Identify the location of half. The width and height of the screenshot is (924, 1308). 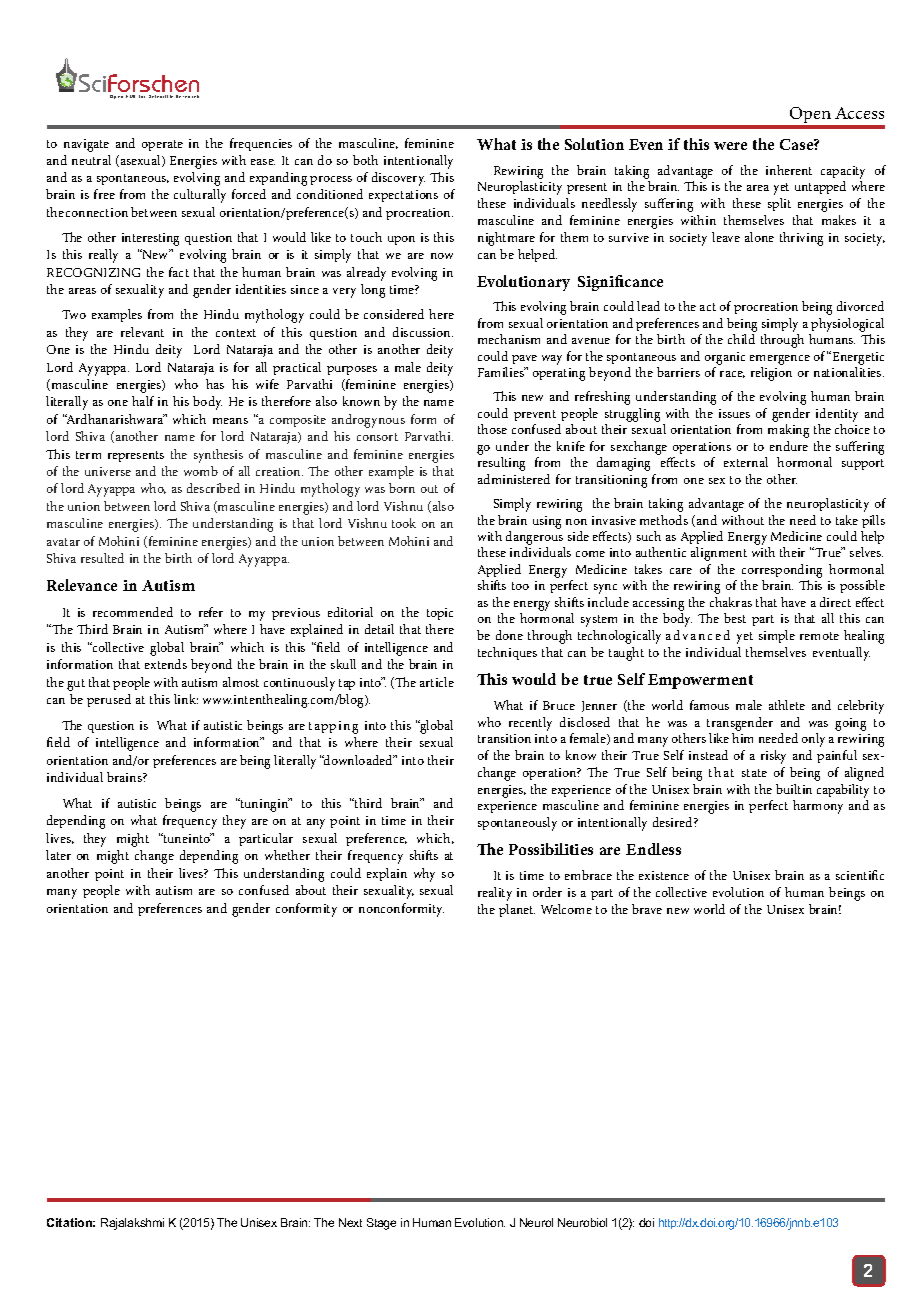
(143, 401).
